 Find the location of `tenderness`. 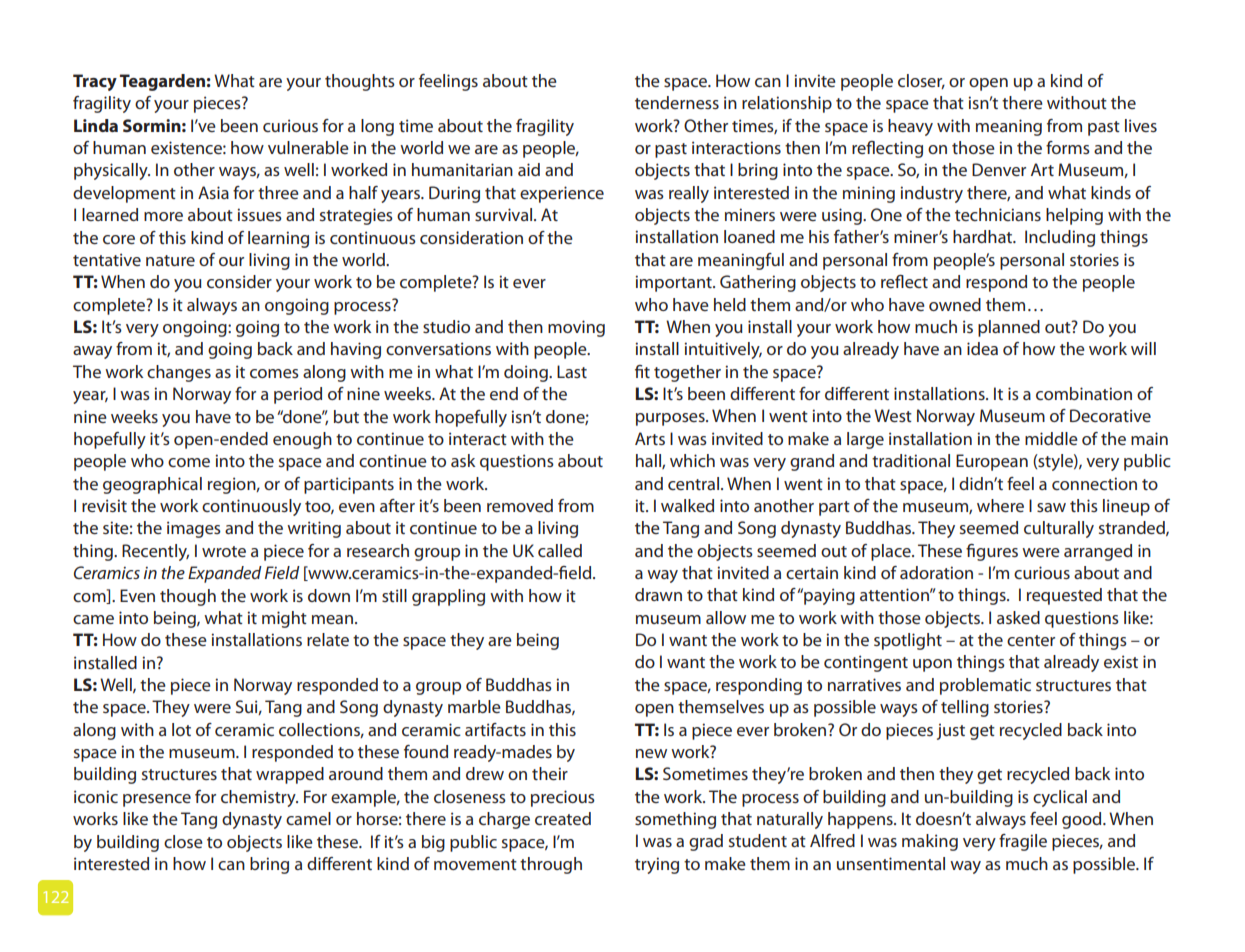

tenderness is located at coordinates (677, 102).
